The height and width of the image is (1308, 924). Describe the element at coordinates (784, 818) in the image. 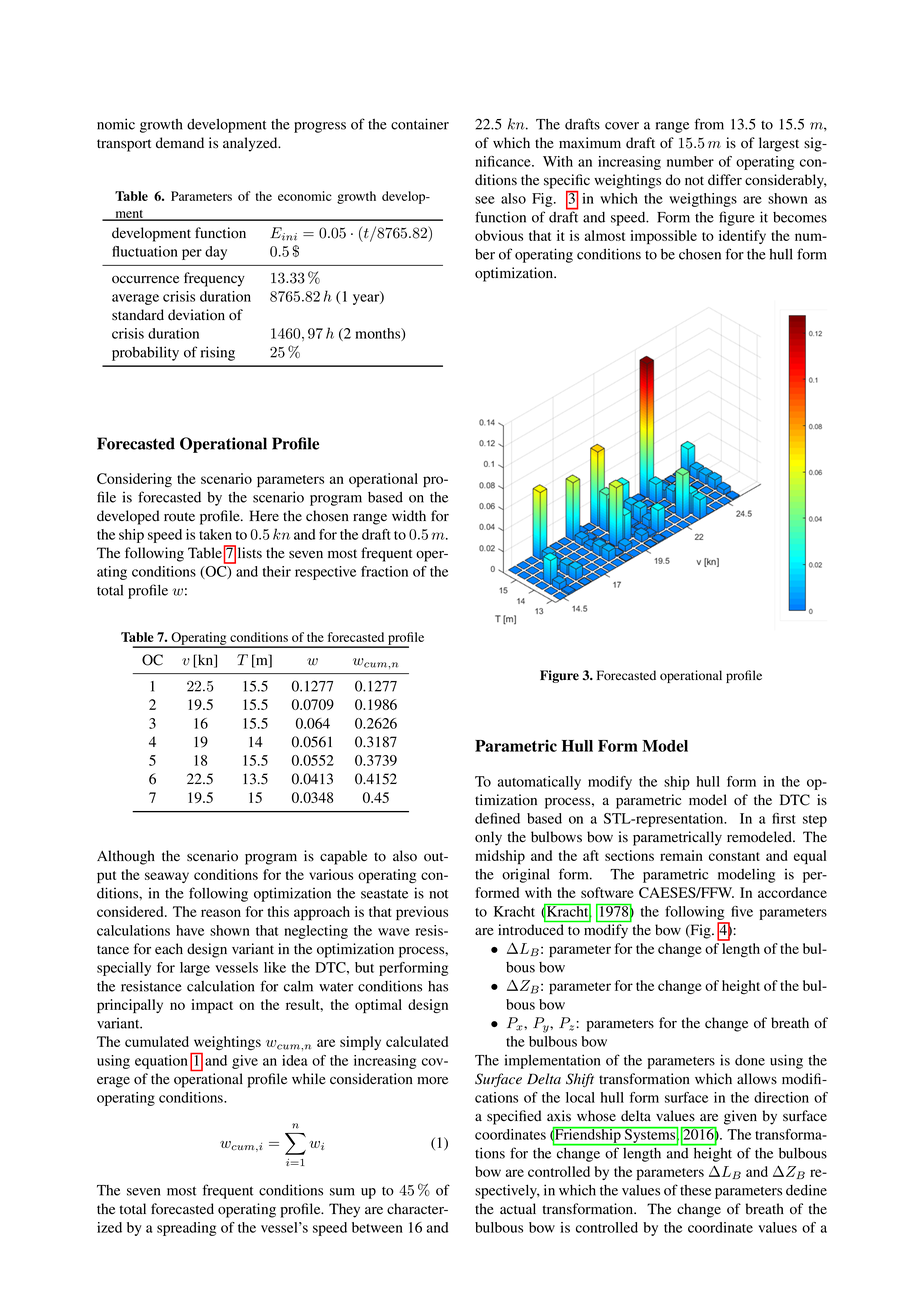

I see `first` at that location.
